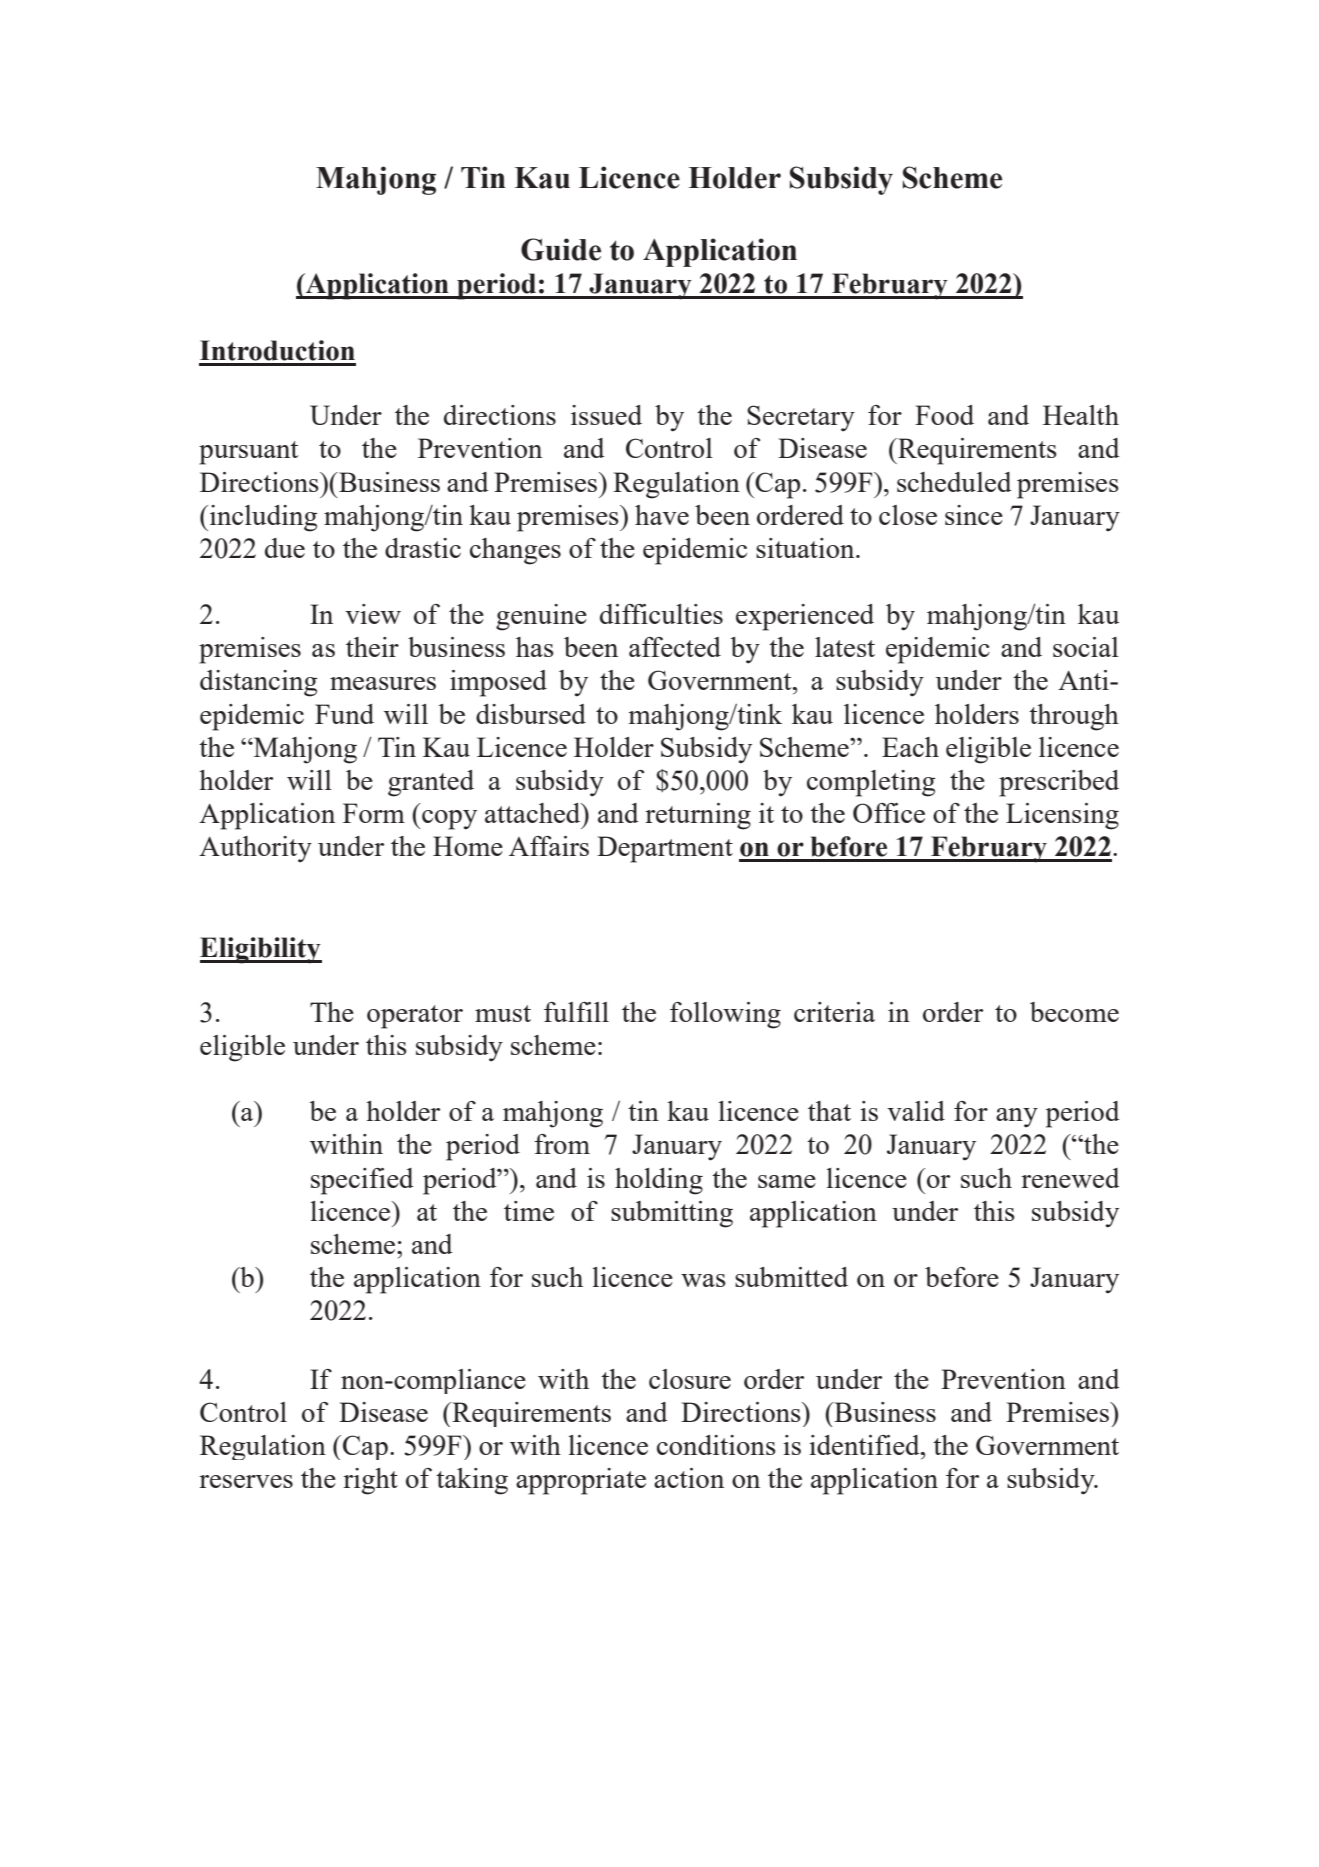 The image size is (1319, 1867). I want to click on conditions, so click(716, 1445).
